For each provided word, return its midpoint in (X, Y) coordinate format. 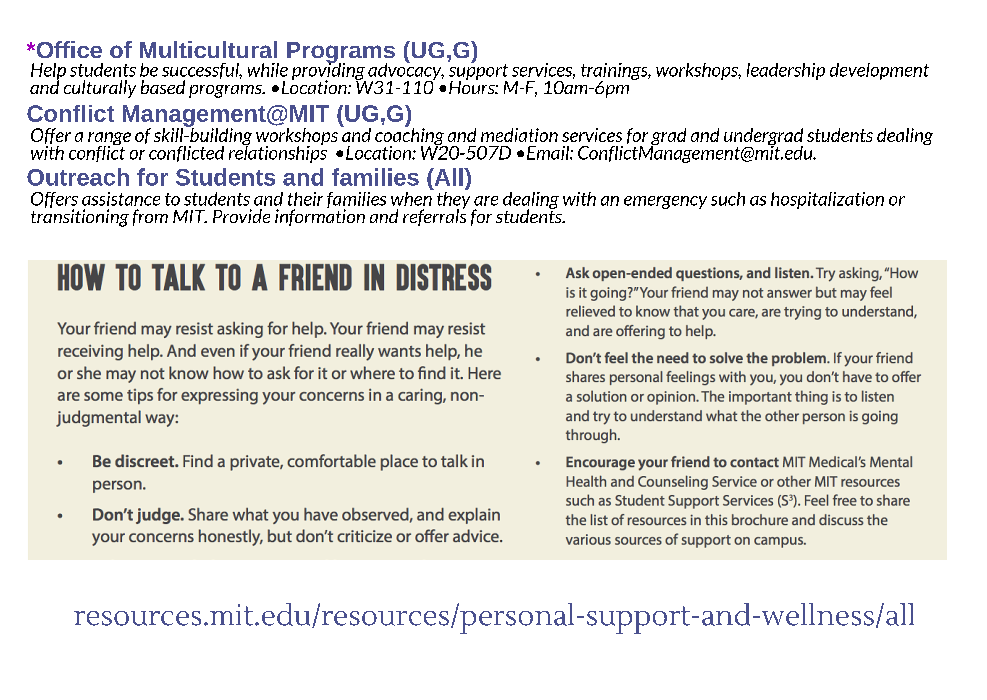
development (879, 71)
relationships (278, 153)
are (486, 201)
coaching (410, 136)
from (150, 217)
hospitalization (827, 200)
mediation (519, 135)
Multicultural (208, 49)
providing (329, 71)
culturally (100, 89)
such (728, 199)
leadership (786, 71)
